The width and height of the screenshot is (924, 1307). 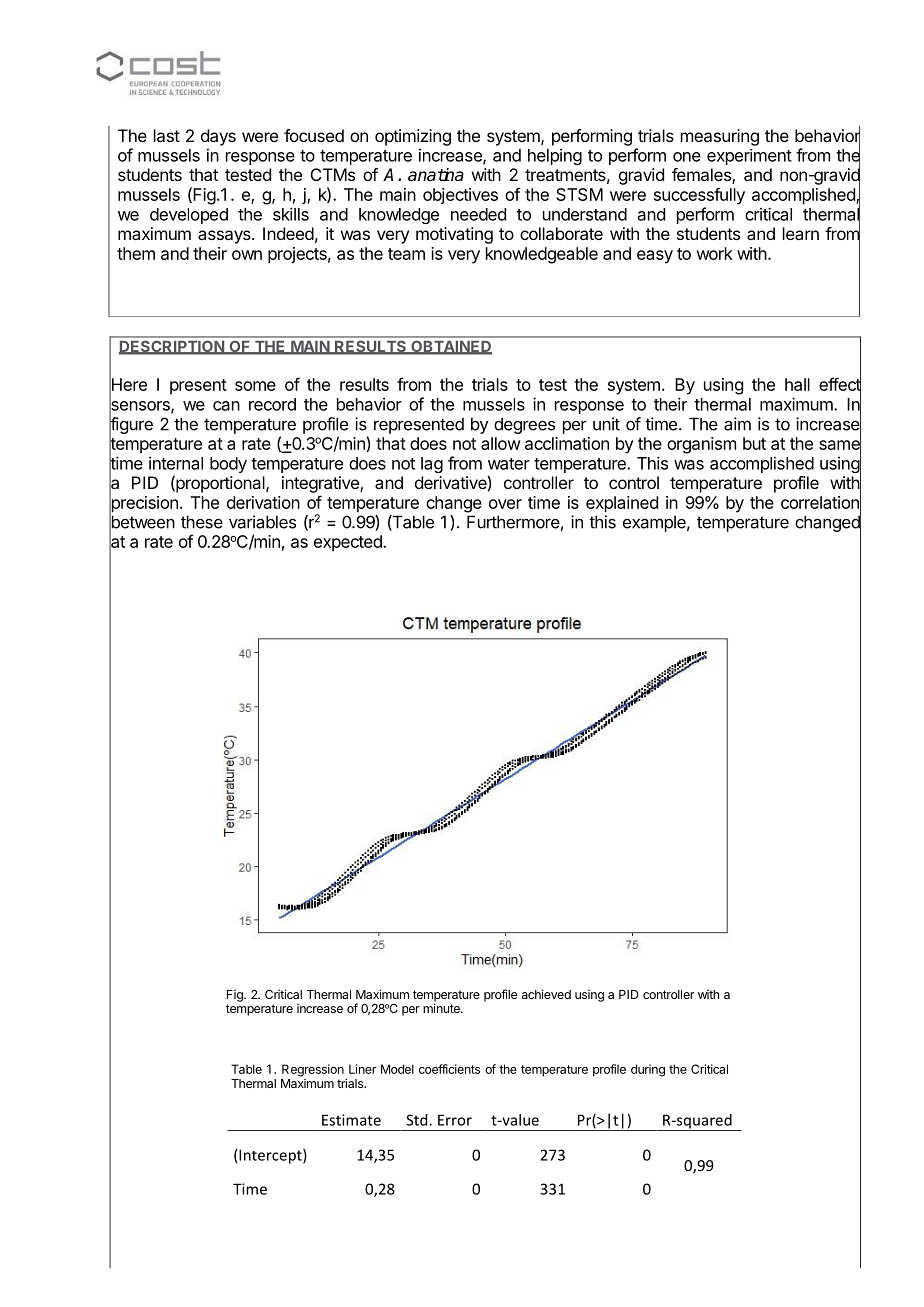 What do you see at coordinates (349, 543) in the screenshot?
I see `expected` at bounding box center [349, 543].
